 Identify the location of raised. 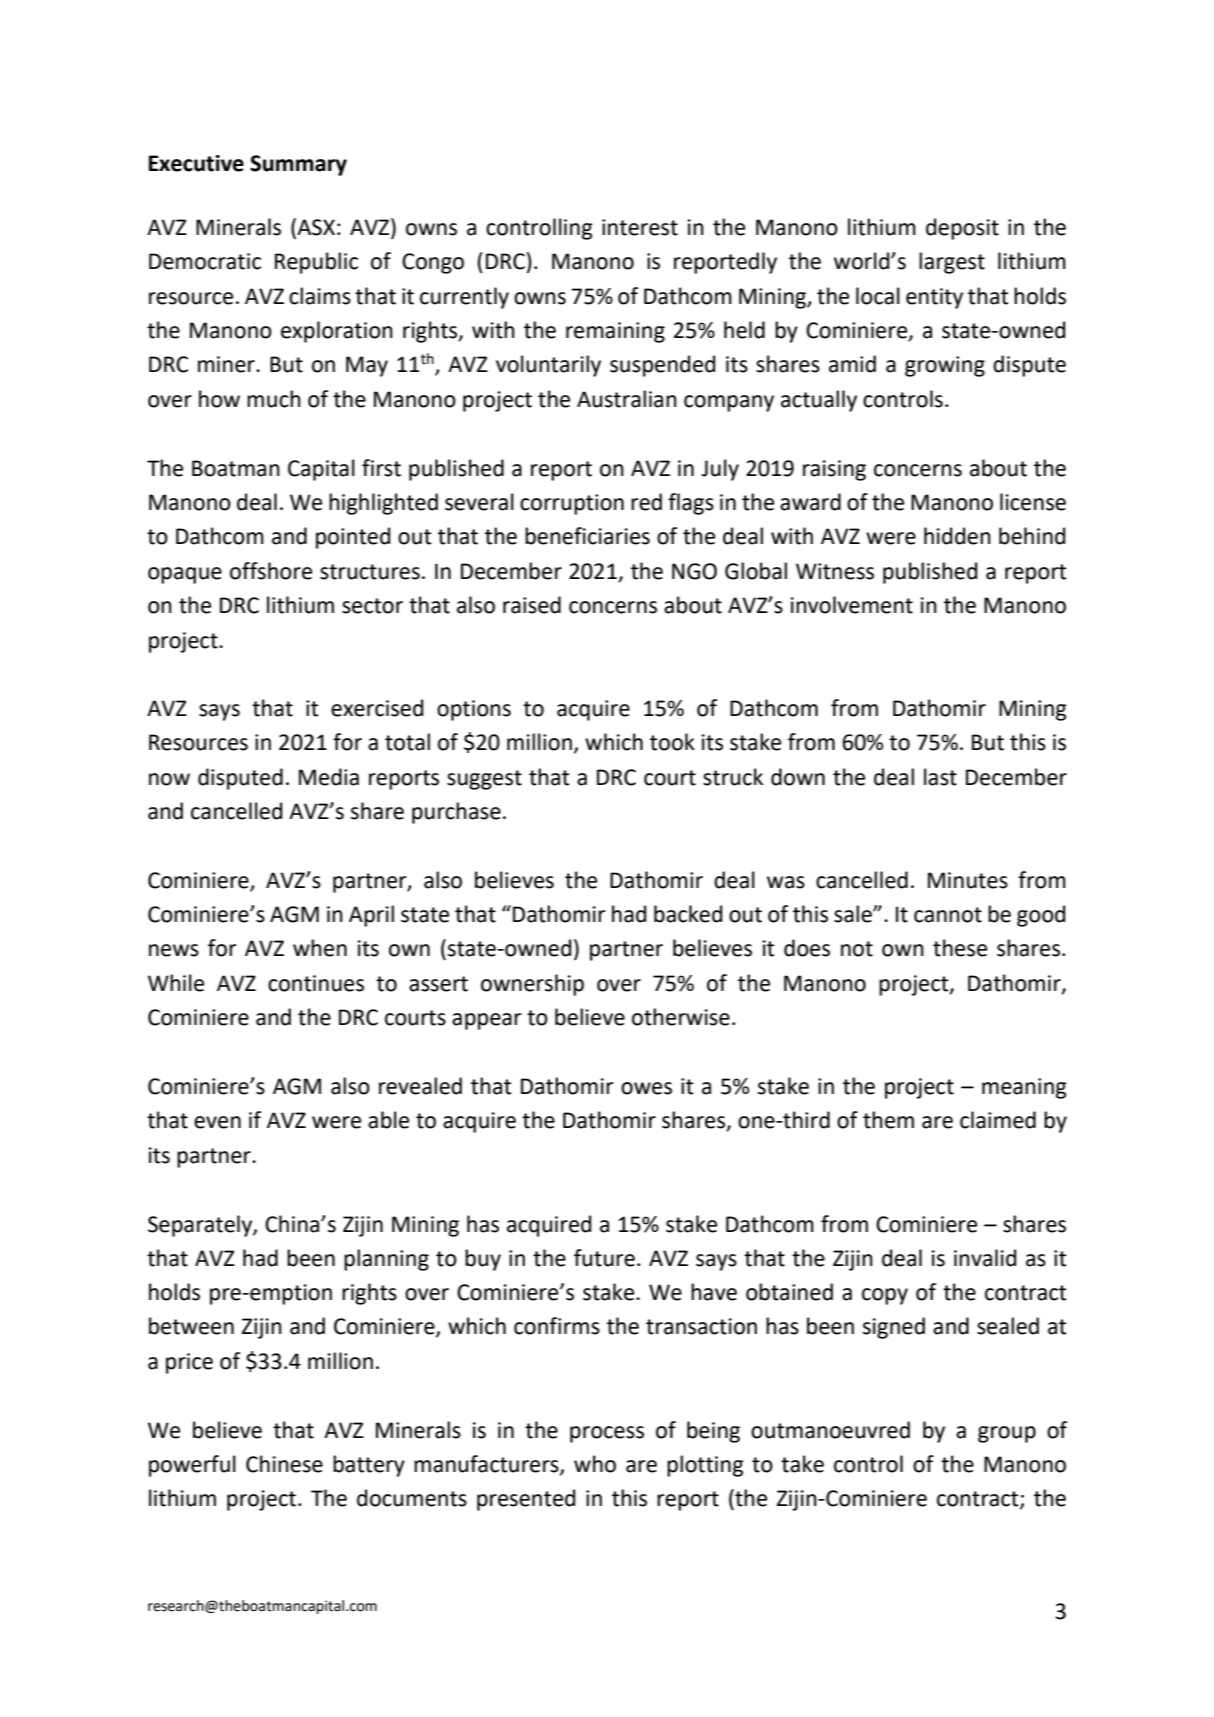
(532, 605).
